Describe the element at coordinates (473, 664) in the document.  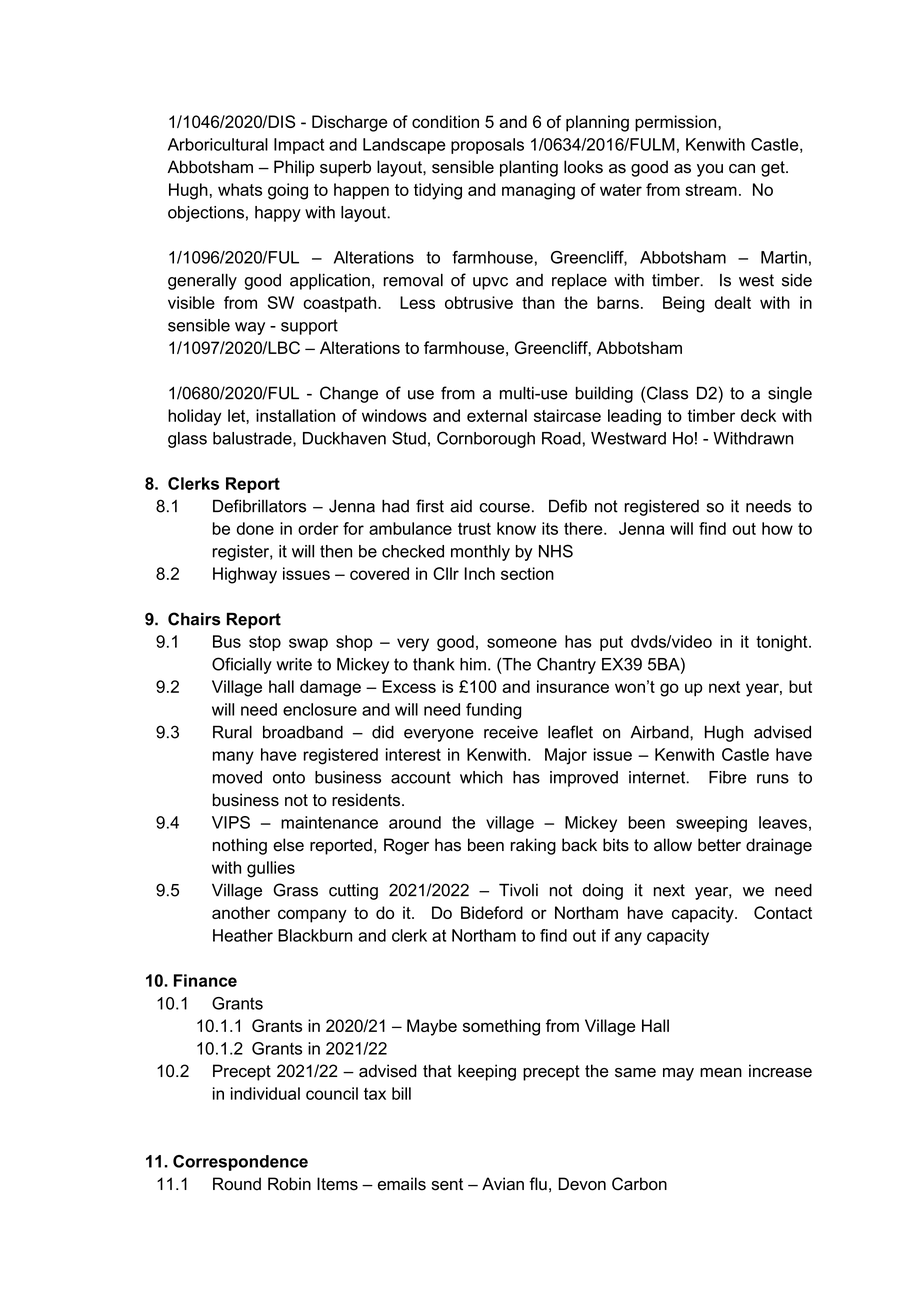
I see `him` at that location.
